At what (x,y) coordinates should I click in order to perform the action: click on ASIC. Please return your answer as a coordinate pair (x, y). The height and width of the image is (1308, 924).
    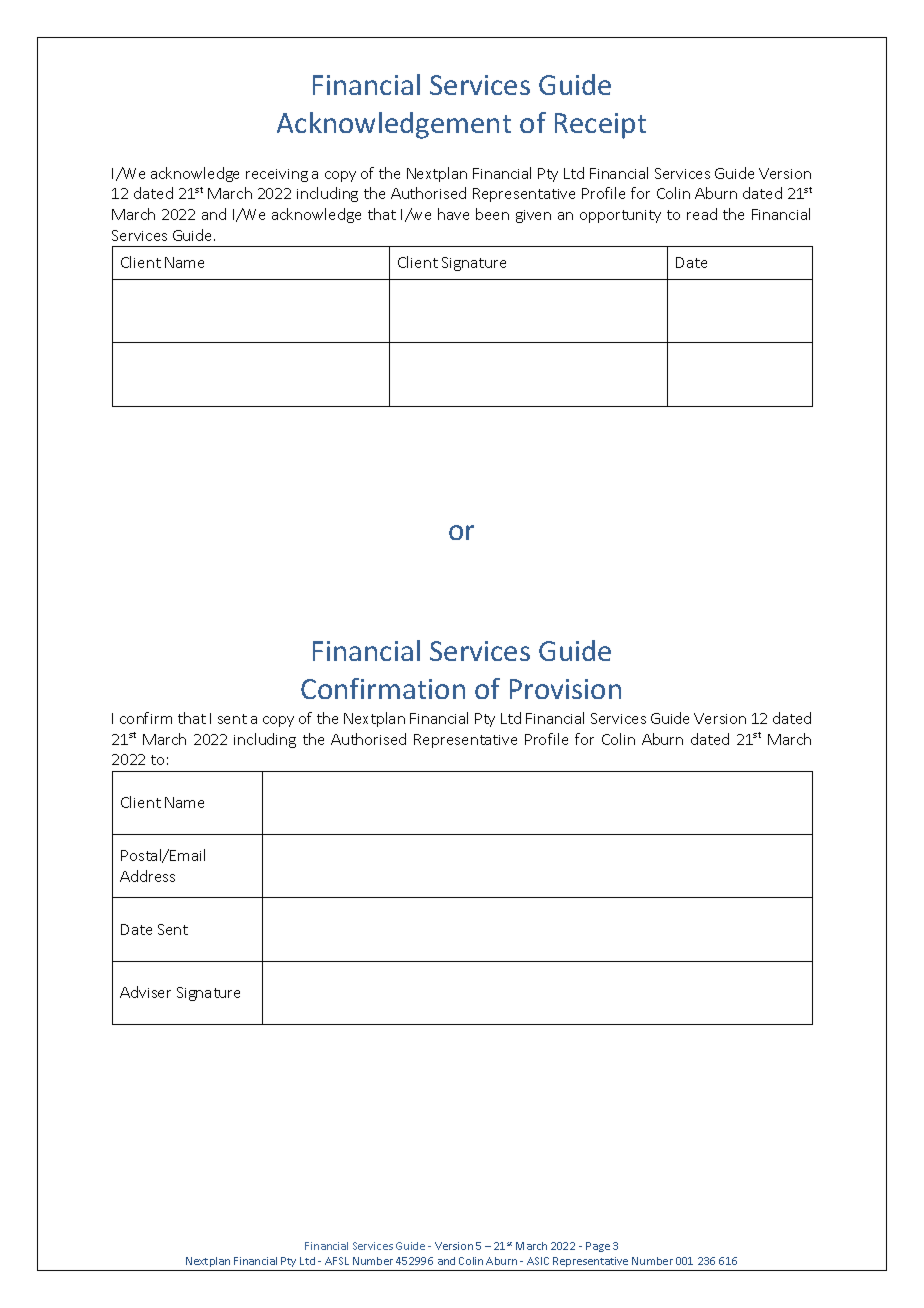
    Looking at the image, I should click on (538, 1261).
